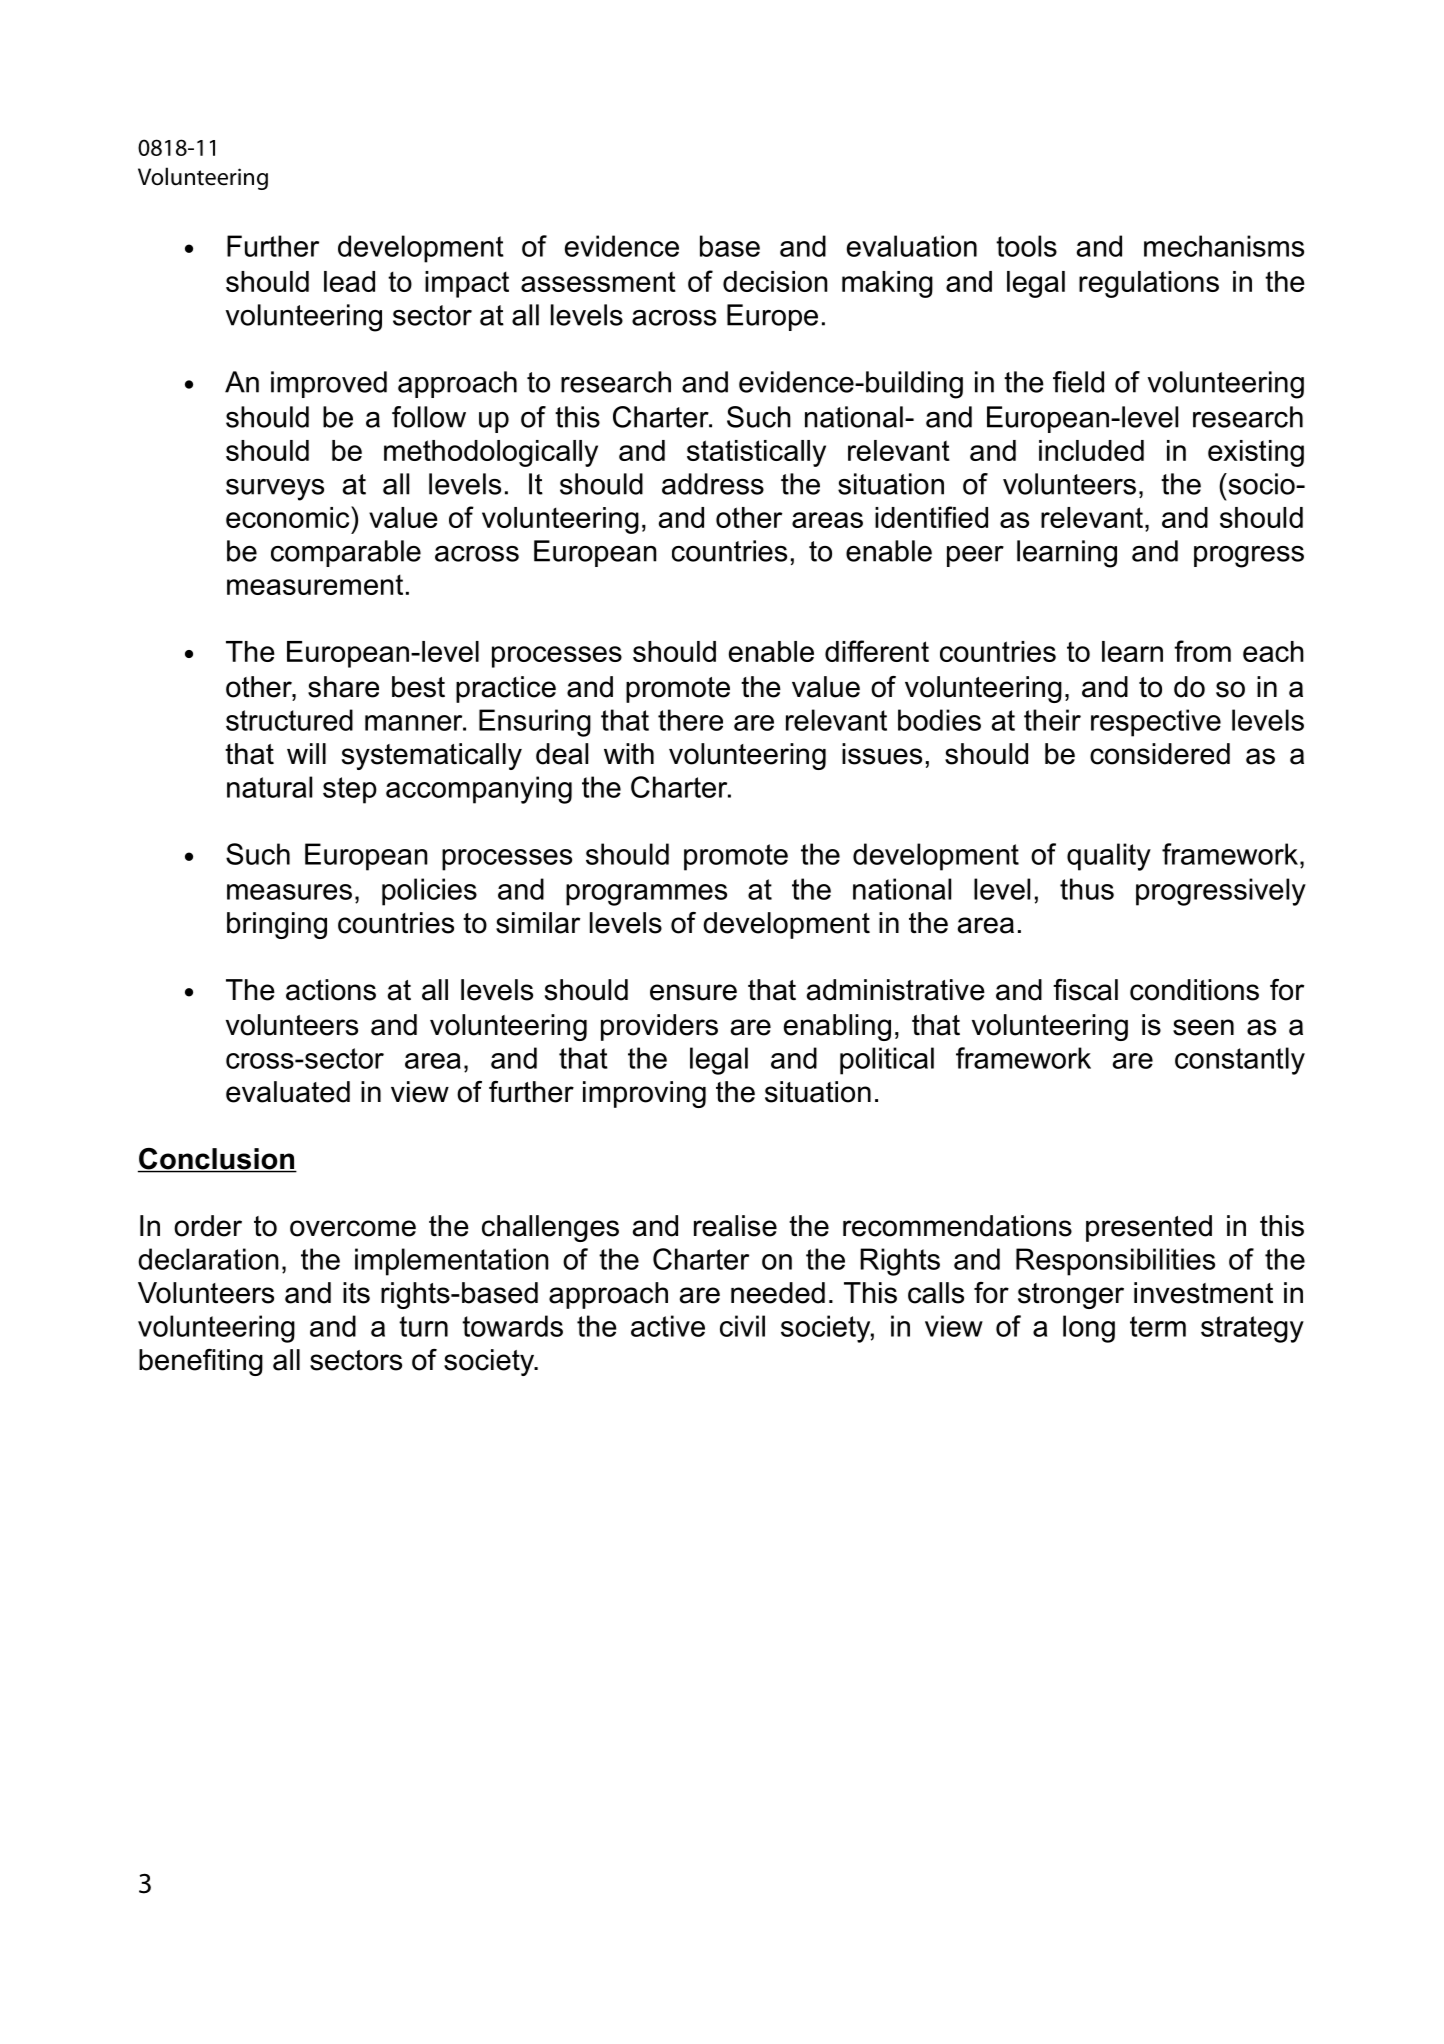  What do you see at coordinates (350, 790) in the screenshot?
I see `step` at bounding box center [350, 790].
